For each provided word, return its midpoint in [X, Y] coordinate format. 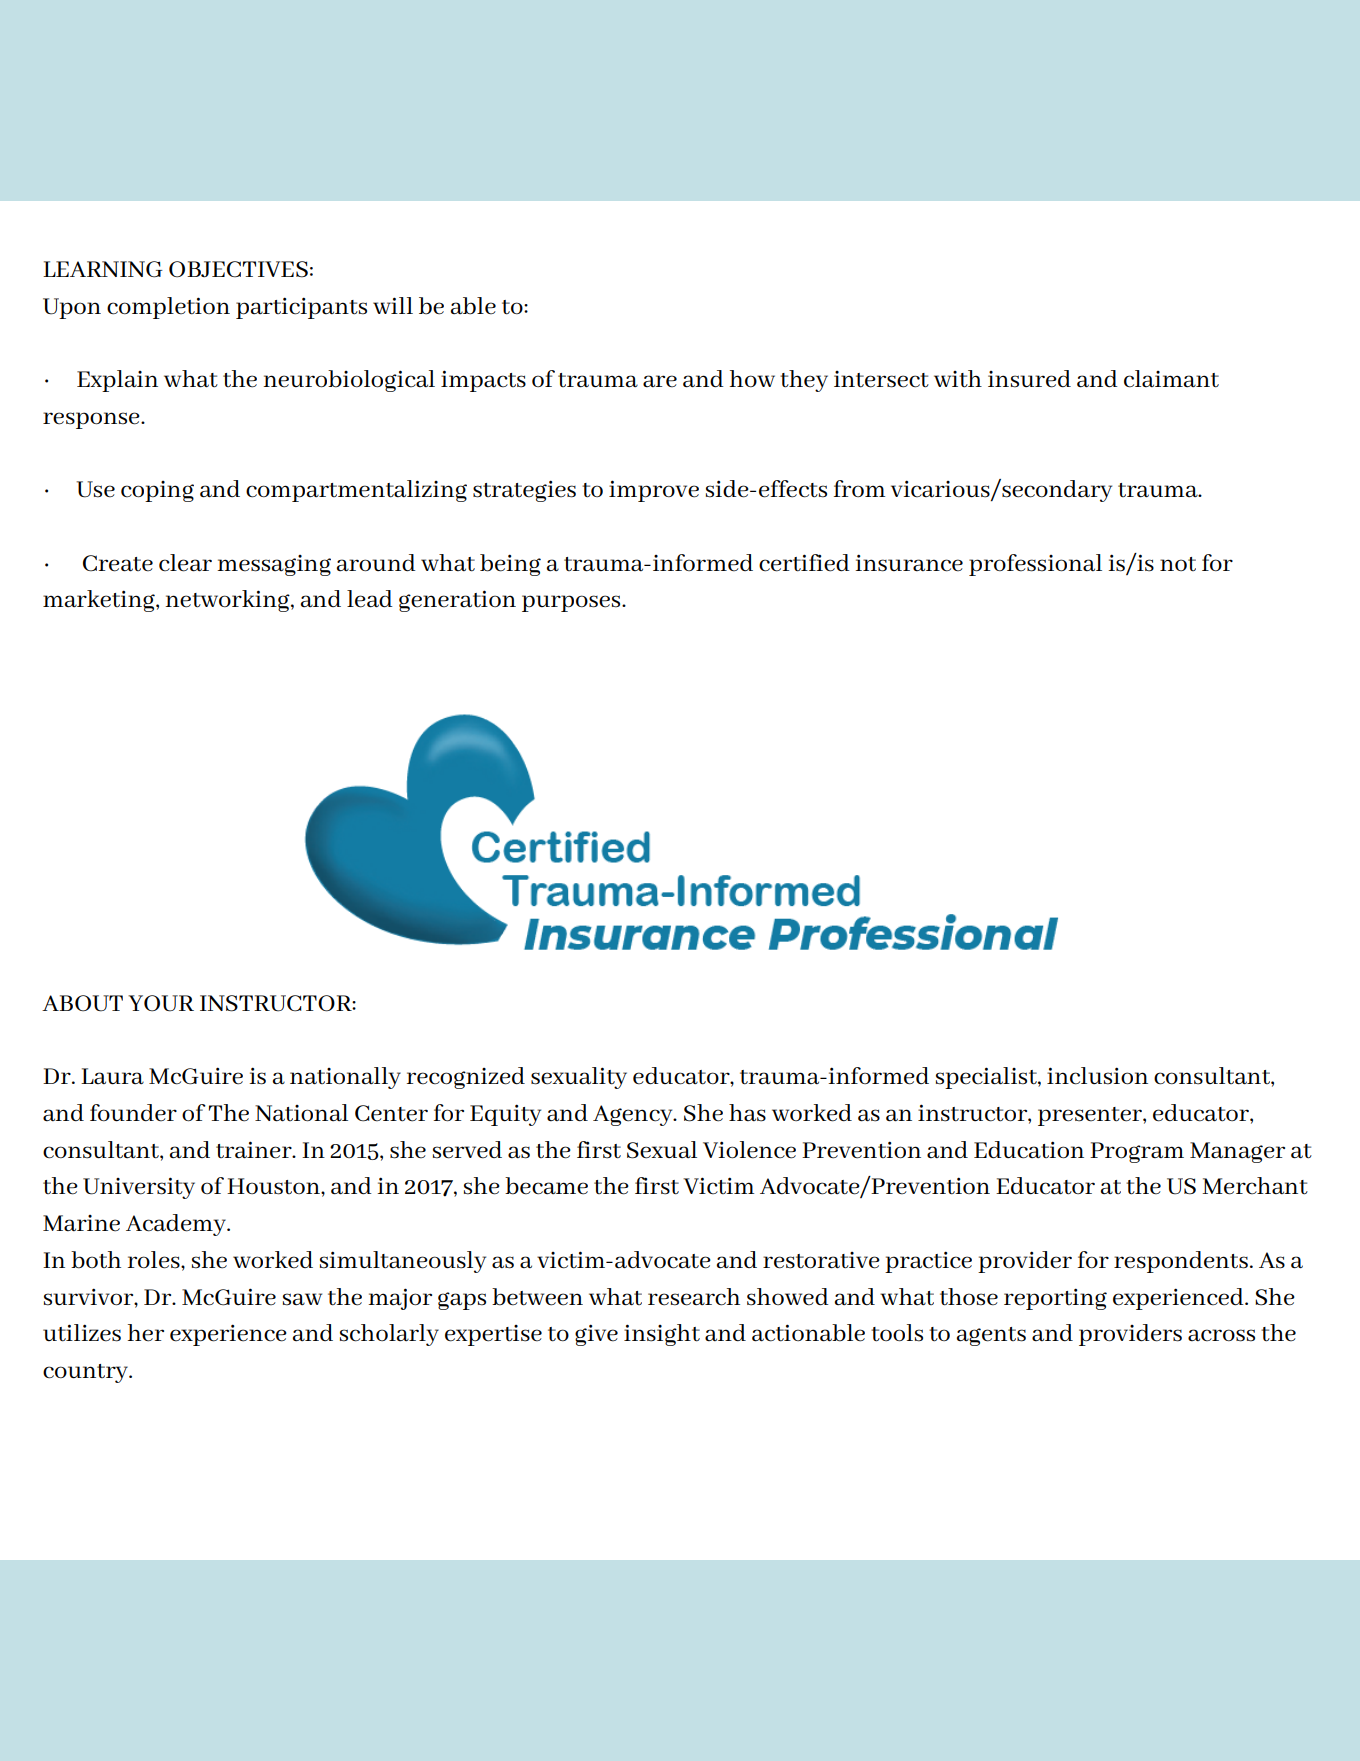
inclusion [1097, 1076]
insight [662, 1335]
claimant [1171, 379]
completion [168, 308]
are [660, 381]
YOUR [161, 1003]
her [146, 1333]
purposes [572, 603]
